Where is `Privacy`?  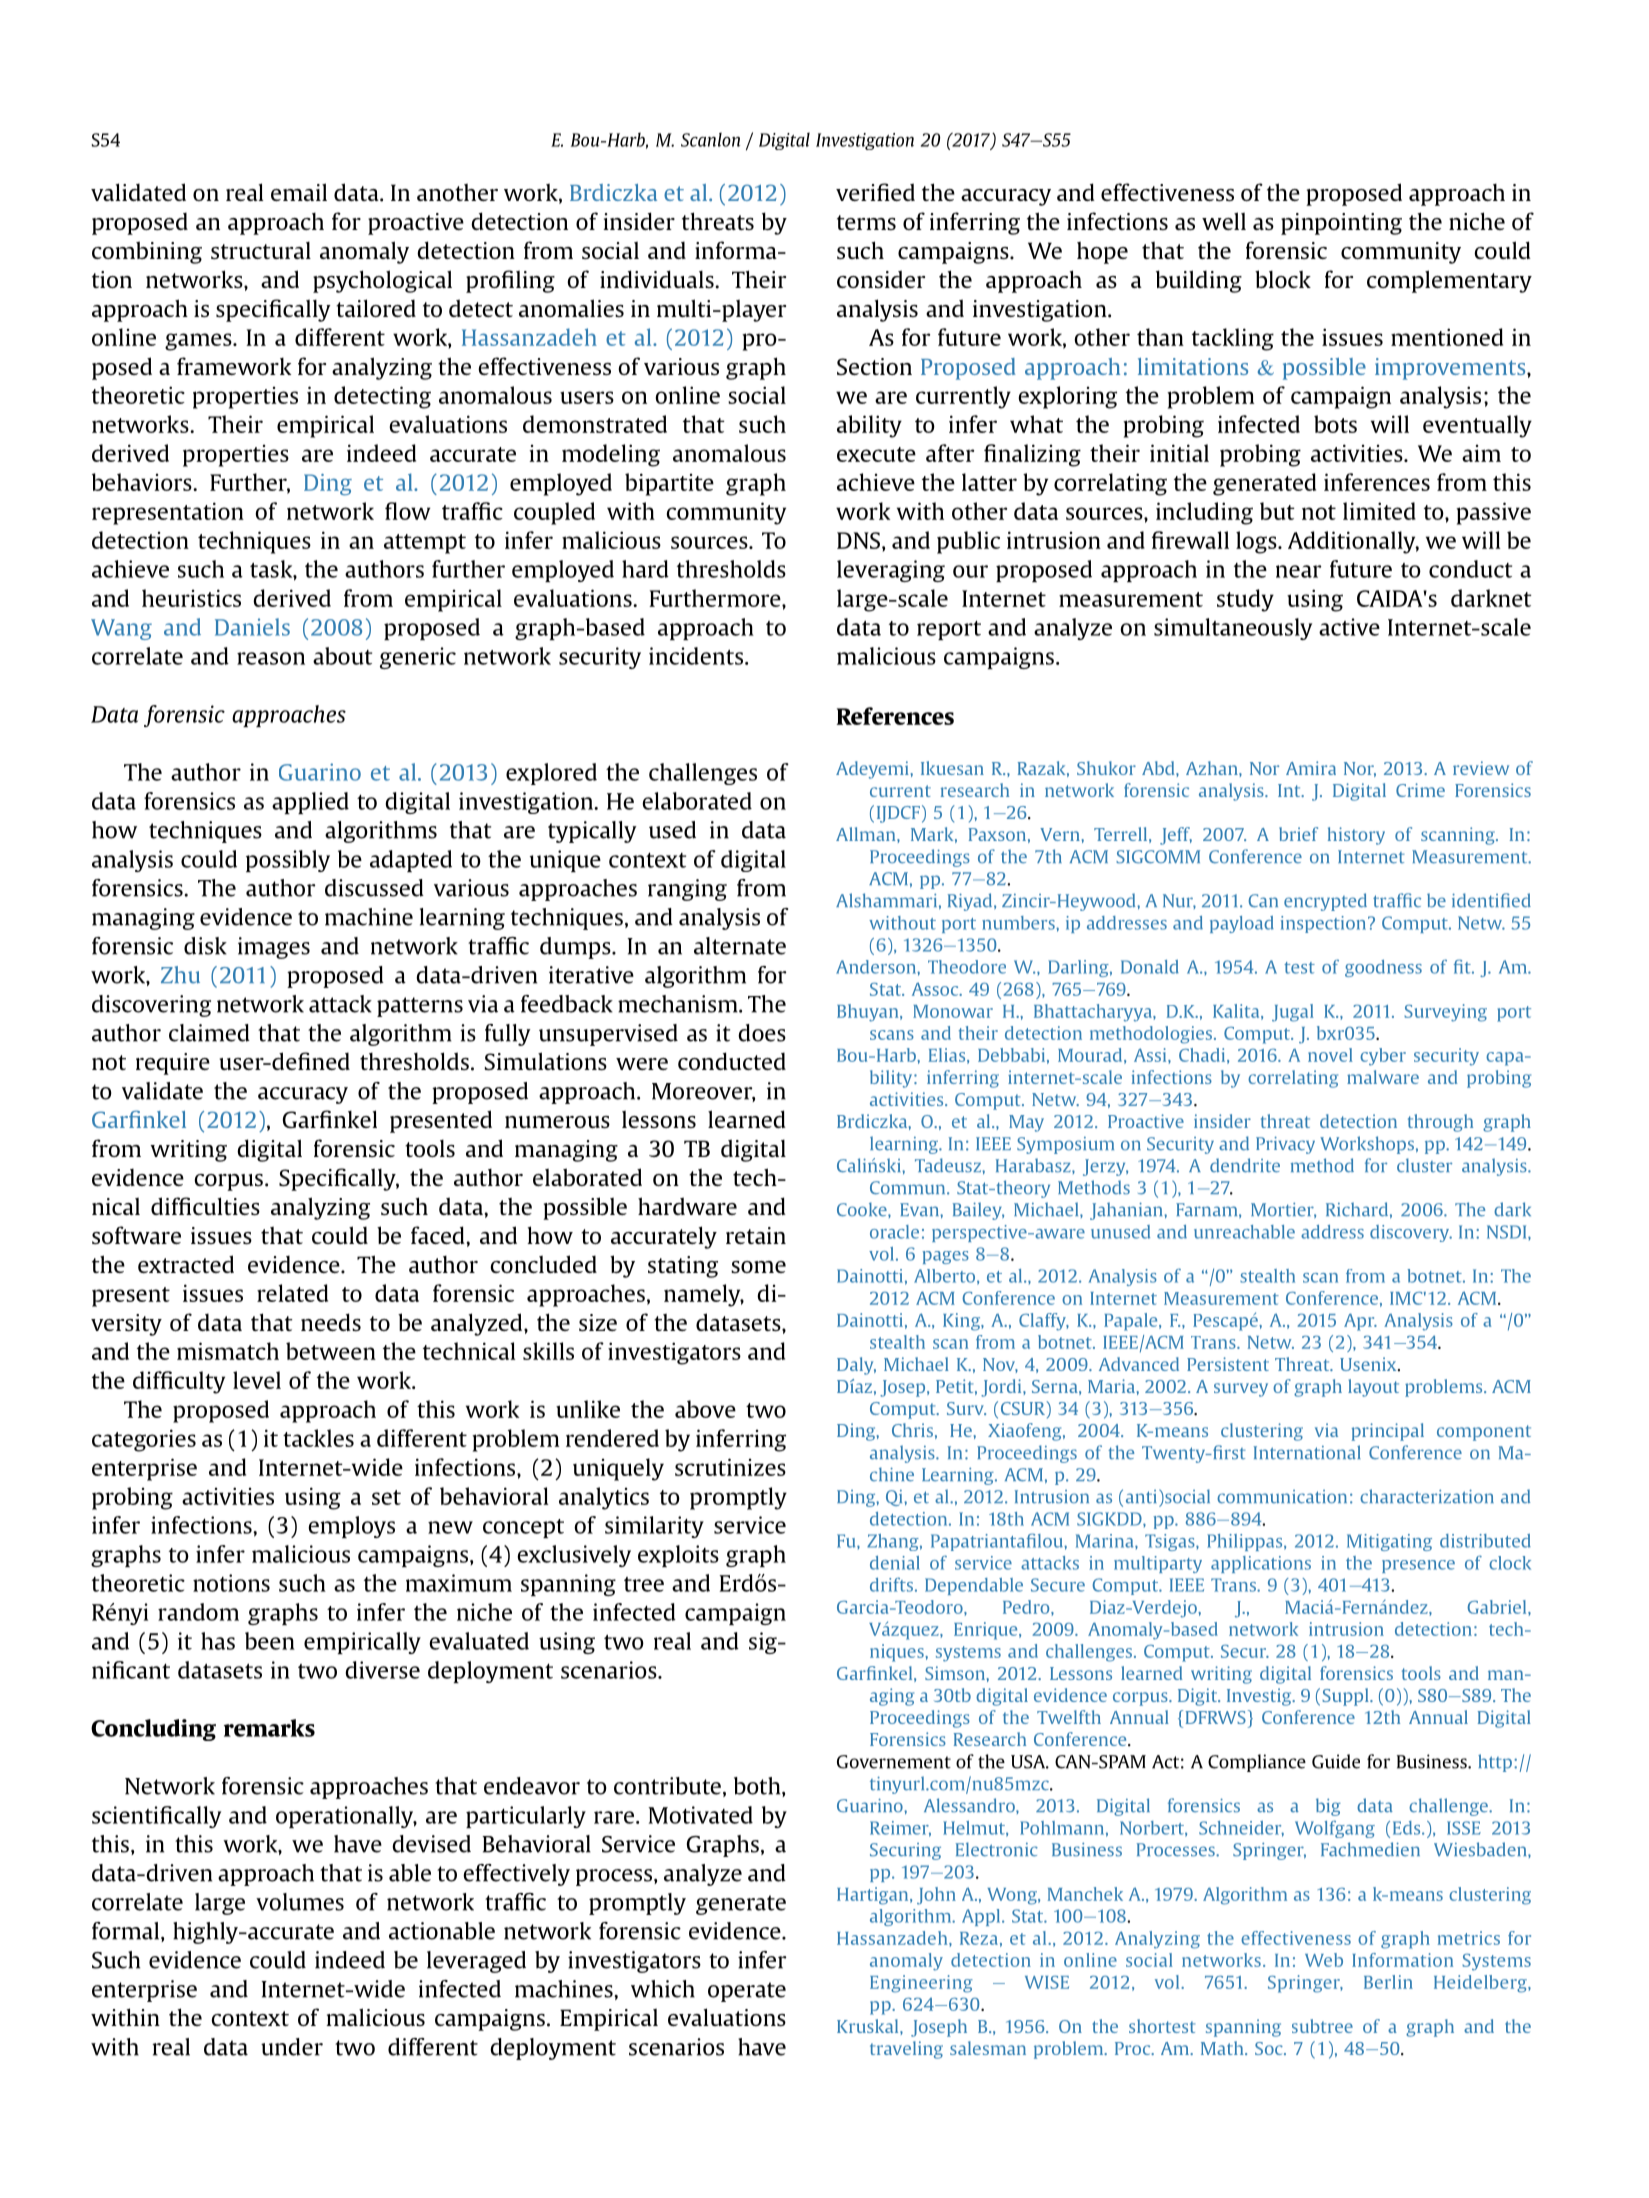 Privacy is located at coordinates (1285, 1145).
